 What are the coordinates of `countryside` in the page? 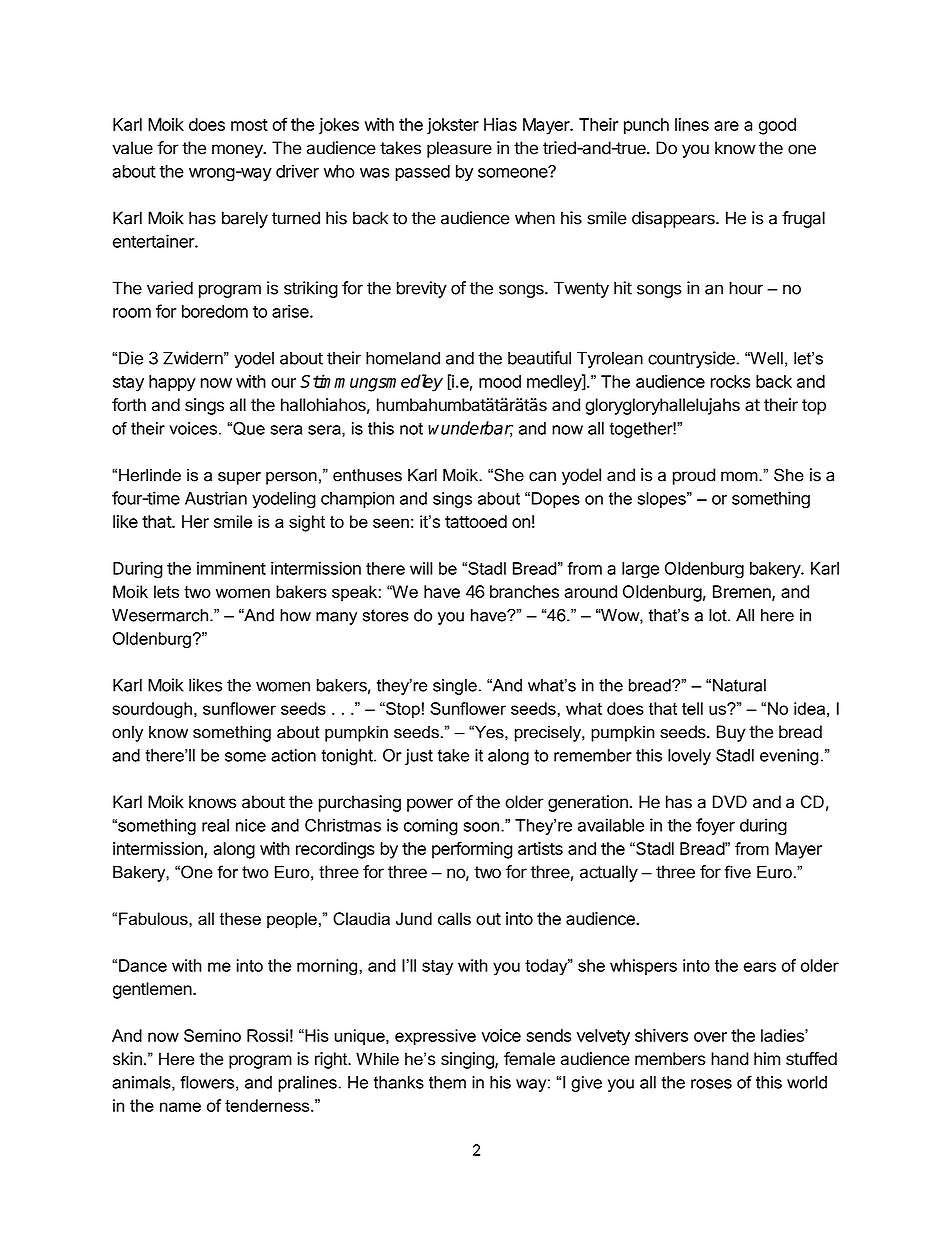 It's located at (692, 359).
